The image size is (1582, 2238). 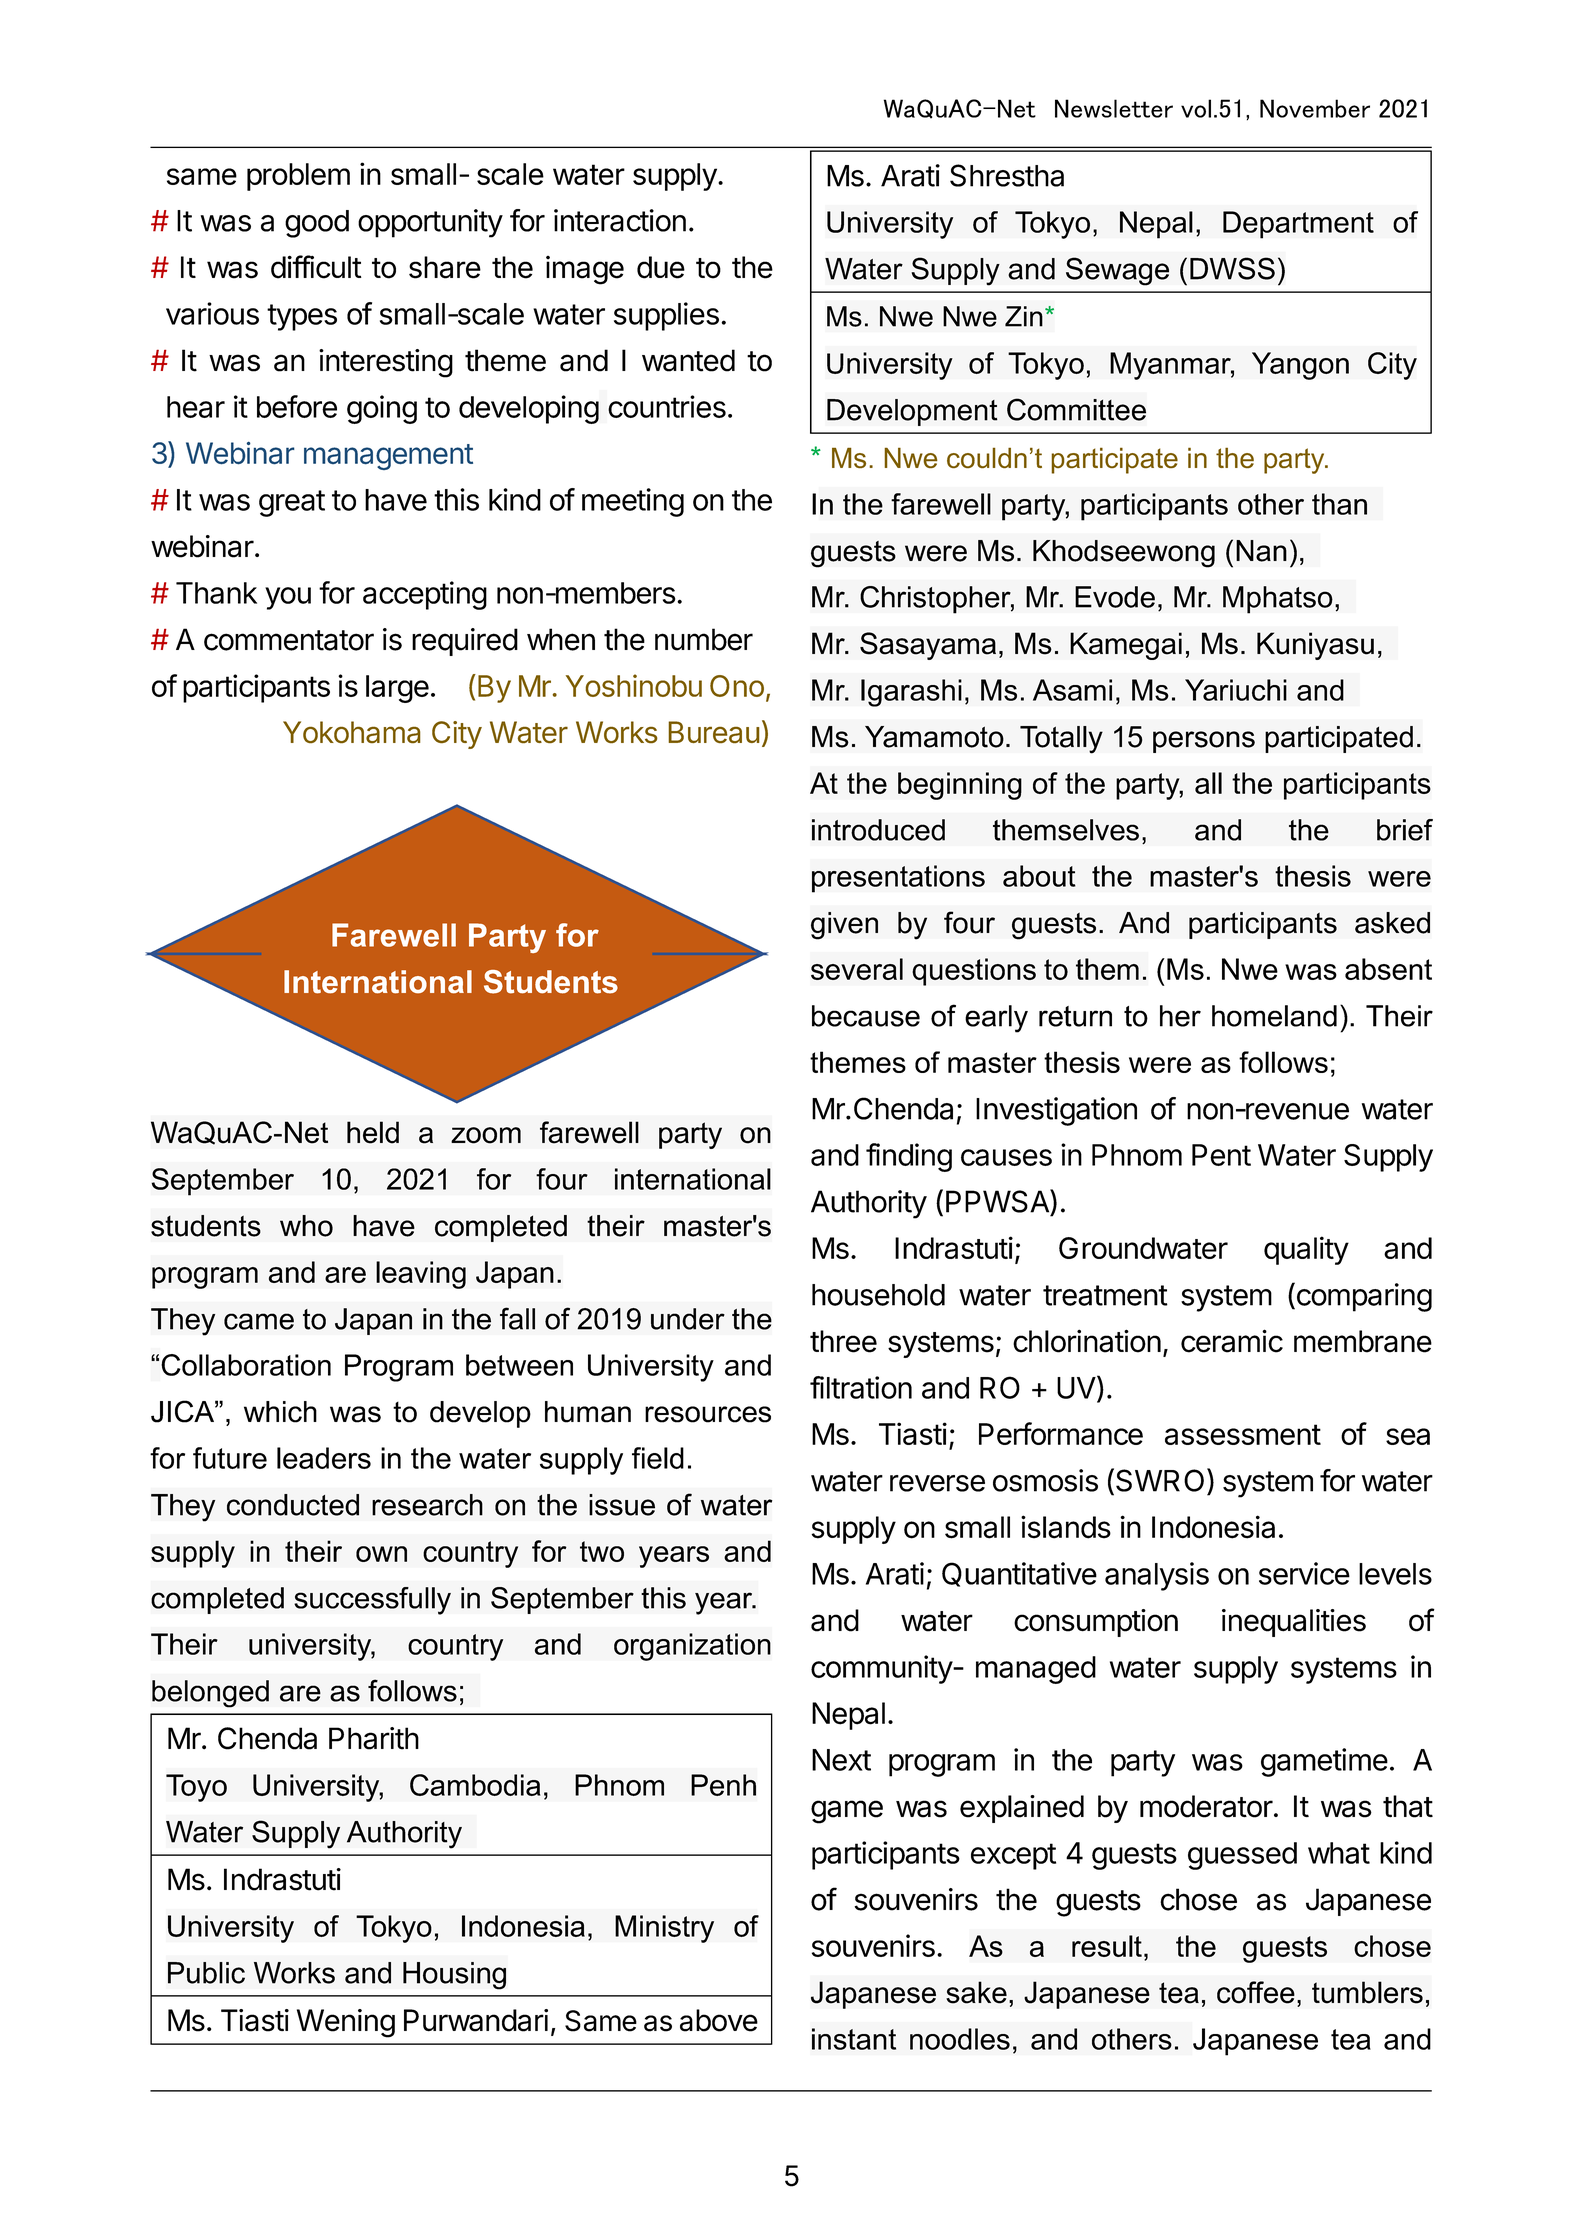 What do you see at coordinates (661, 267) in the page?
I see `due` at bounding box center [661, 267].
